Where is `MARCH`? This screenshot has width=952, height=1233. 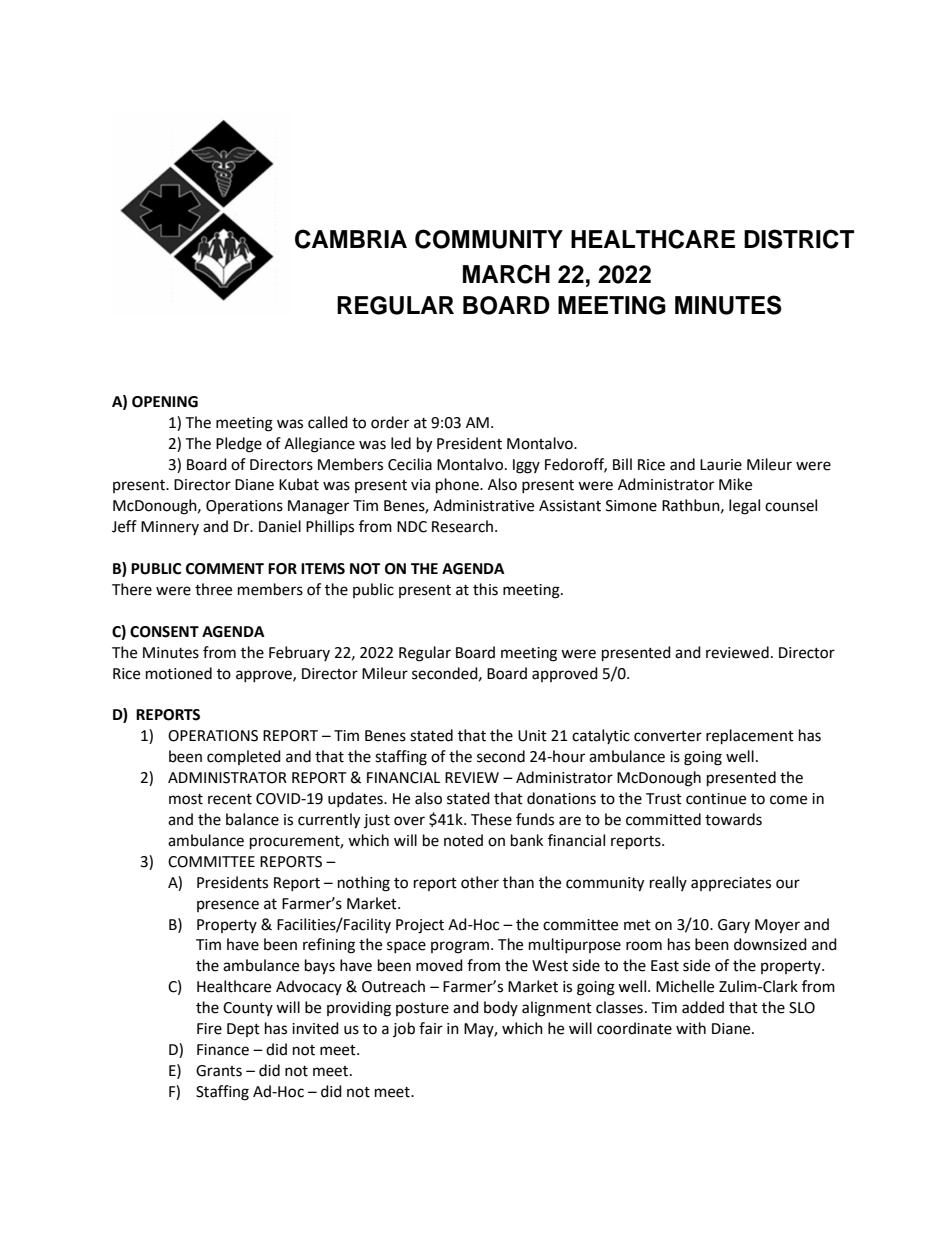 MARCH is located at coordinates (506, 274).
